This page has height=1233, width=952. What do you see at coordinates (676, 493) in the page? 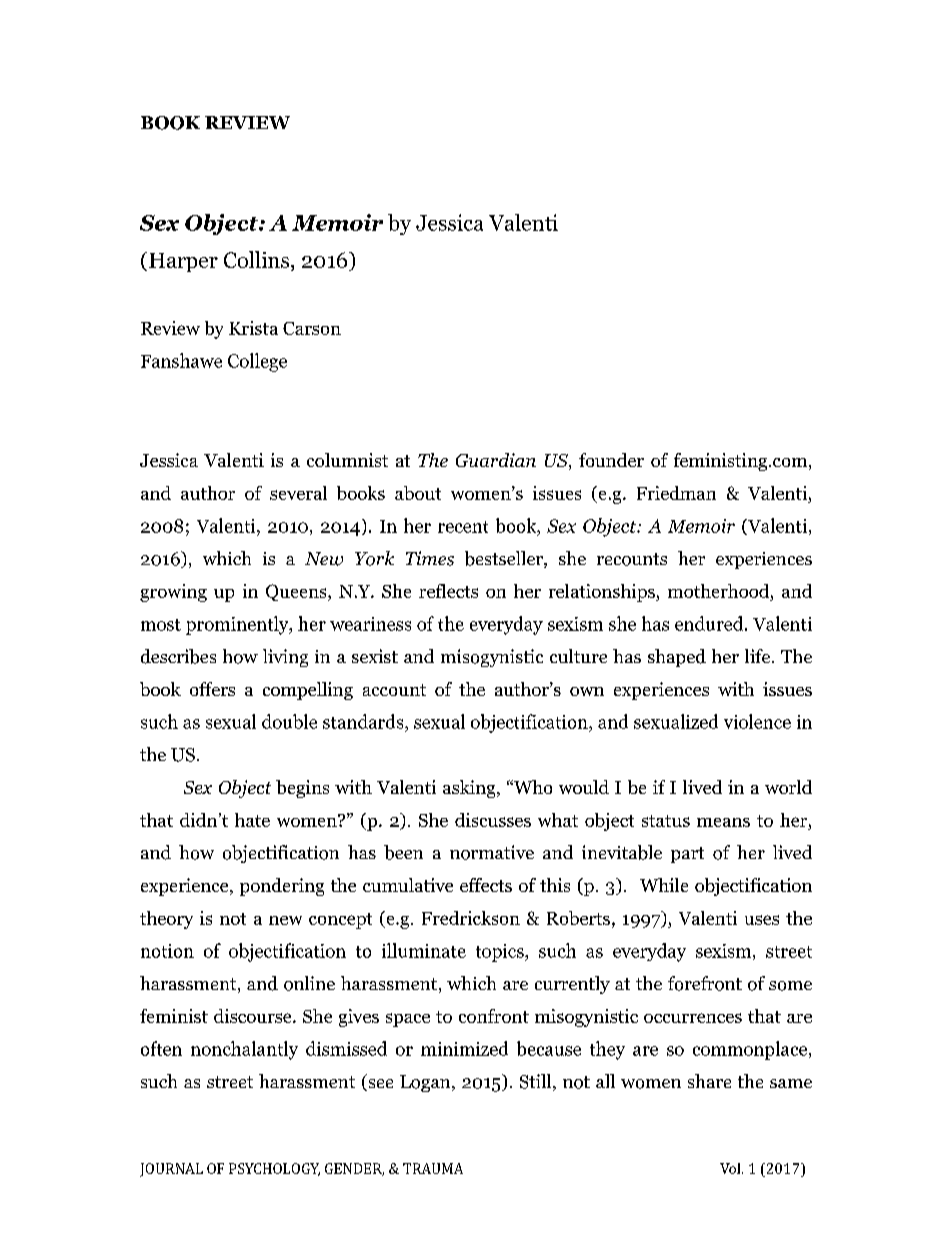
I see `Friedman` at bounding box center [676, 493].
